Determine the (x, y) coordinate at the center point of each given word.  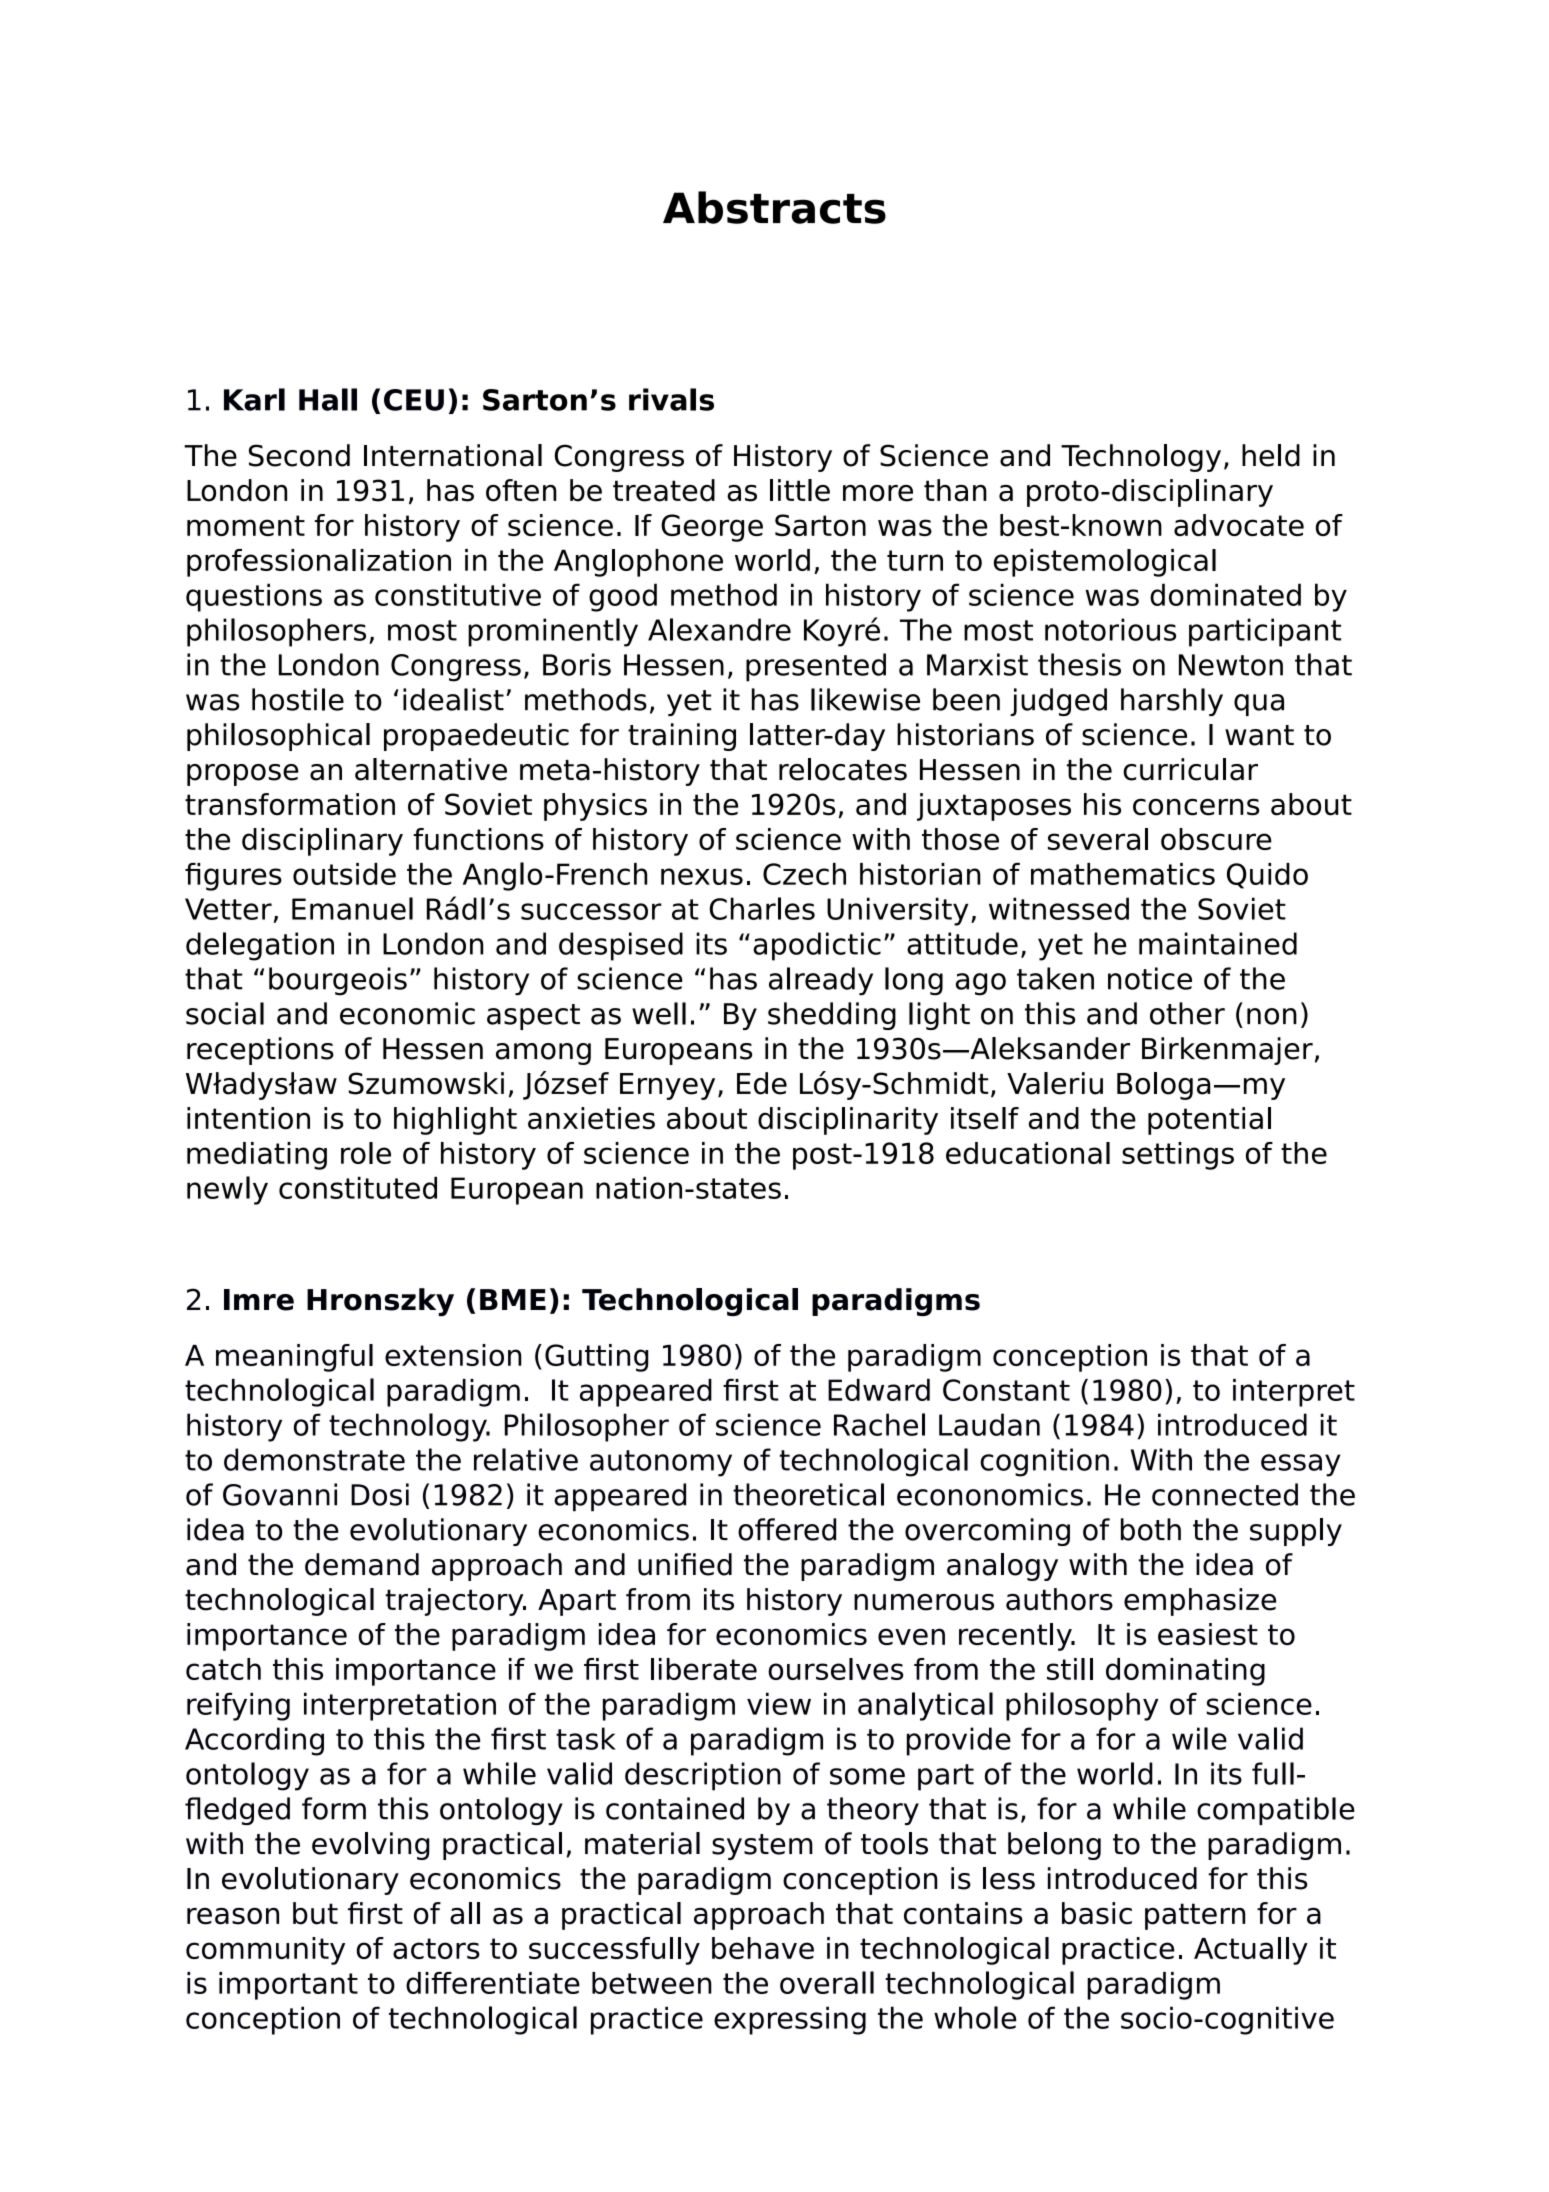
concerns (1196, 807)
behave (763, 1948)
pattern (1195, 1916)
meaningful (294, 1358)
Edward (879, 1390)
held (1271, 455)
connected (1225, 1494)
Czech (804, 874)
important (288, 1986)
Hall (328, 399)
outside (344, 874)
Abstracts (774, 207)
